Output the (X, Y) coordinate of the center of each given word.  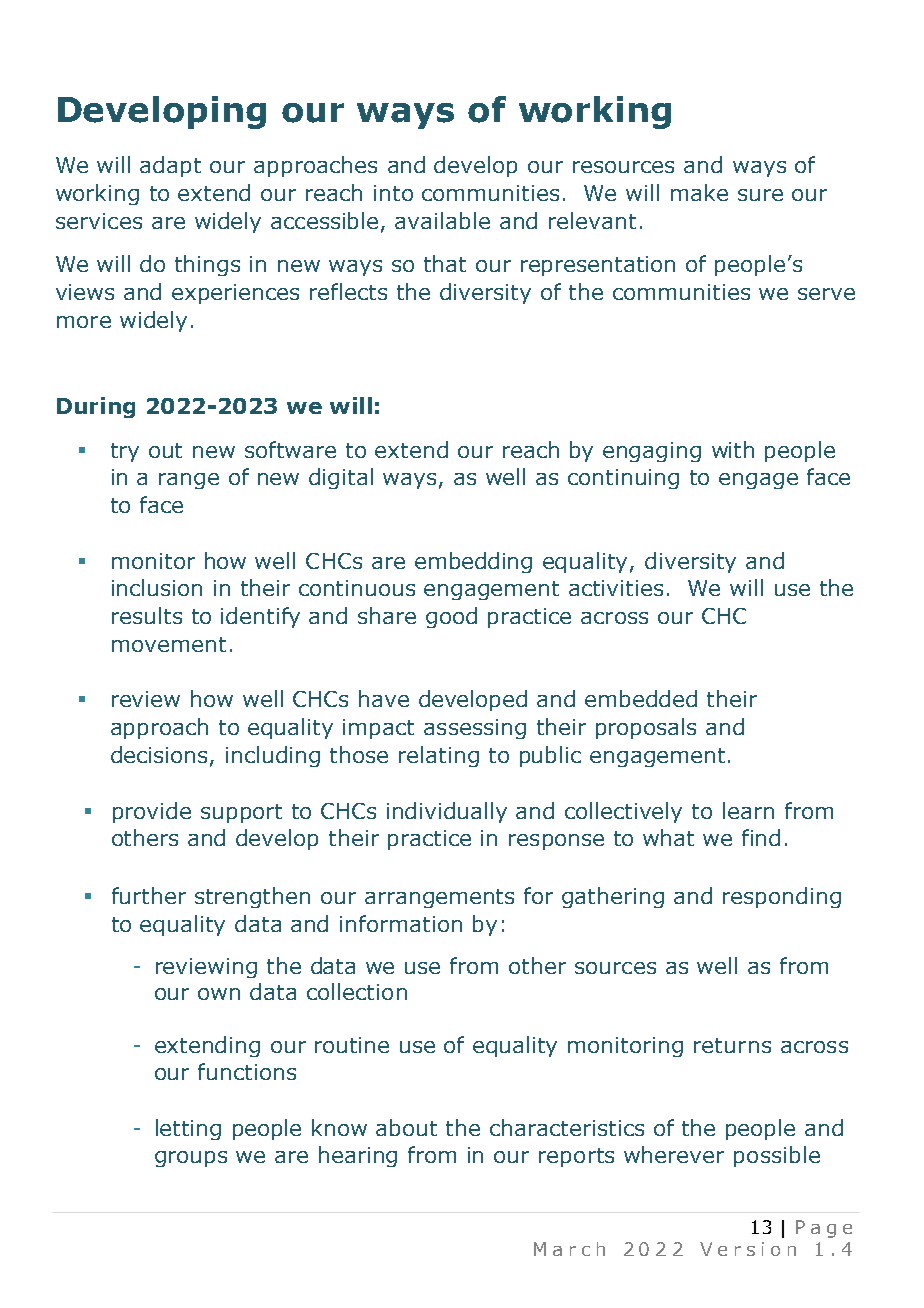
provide (152, 812)
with (733, 449)
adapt (170, 166)
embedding (473, 562)
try (125, 452)
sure (760, 195)
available (442, 220)
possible (777, 1156)
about (406, 1127)
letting (188, 1129)
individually (447, 812)
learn (748, 810)
